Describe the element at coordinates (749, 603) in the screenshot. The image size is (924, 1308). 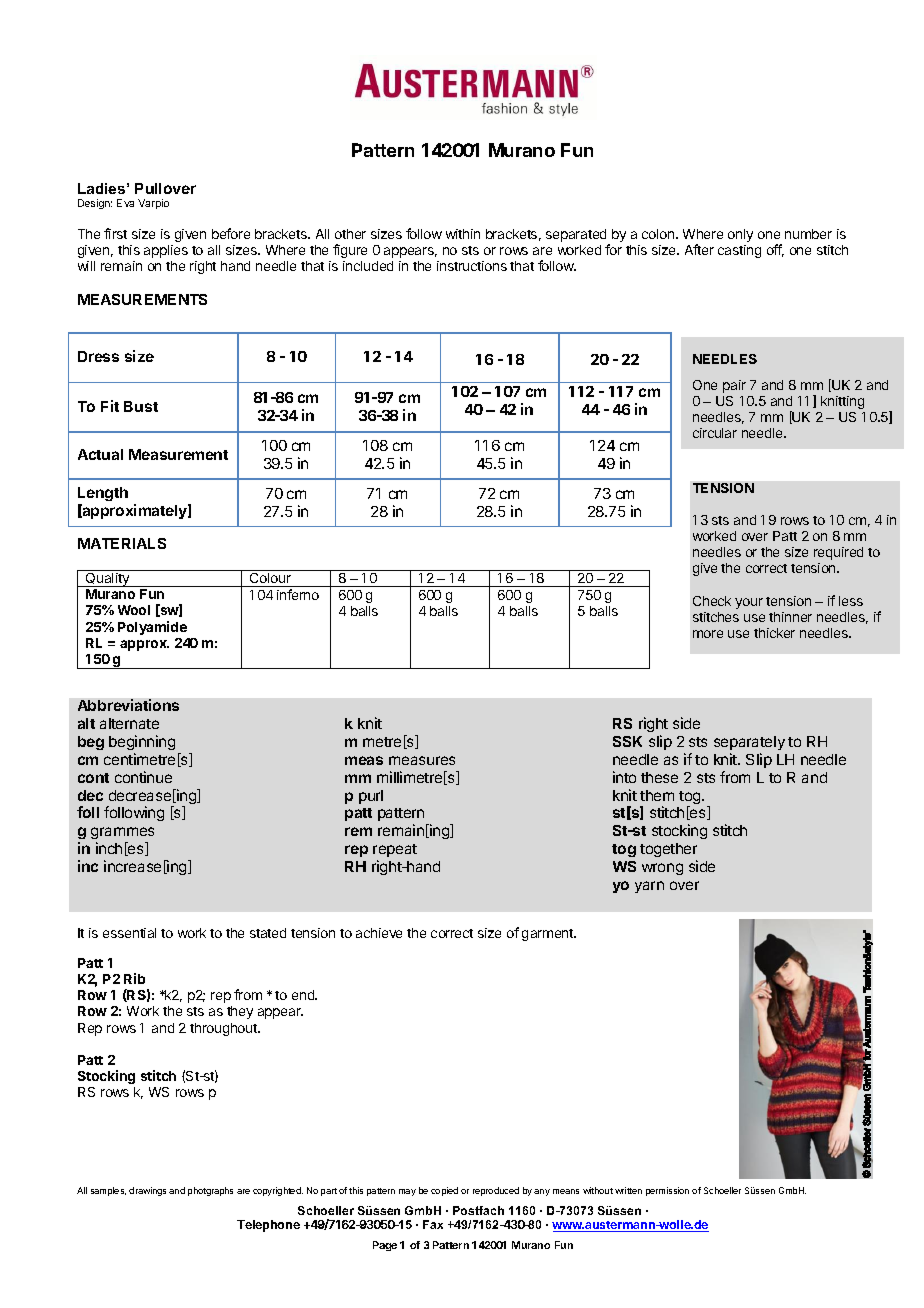
I see `your` at that location.
